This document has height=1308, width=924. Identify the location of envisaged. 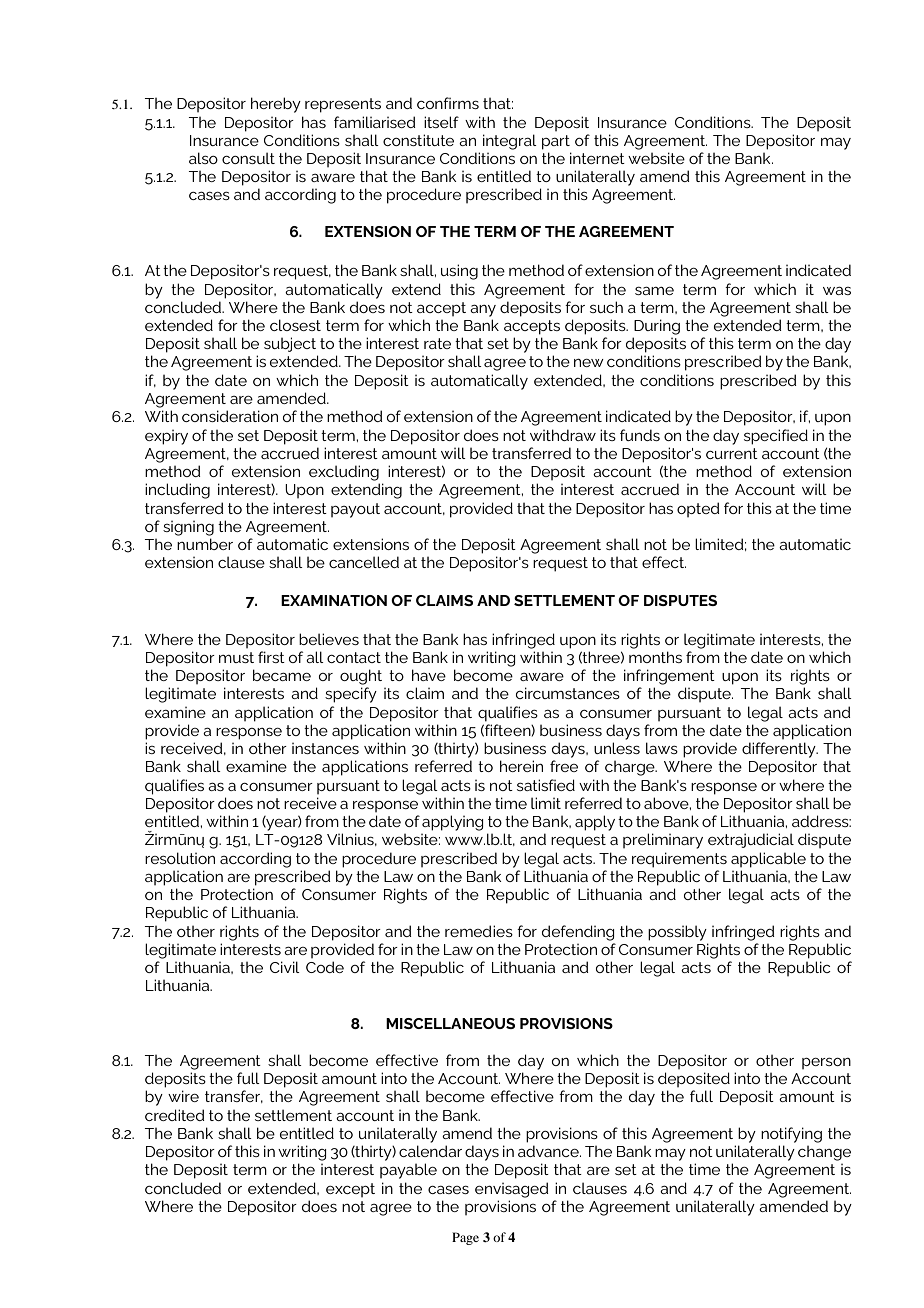
(512, 1190).
